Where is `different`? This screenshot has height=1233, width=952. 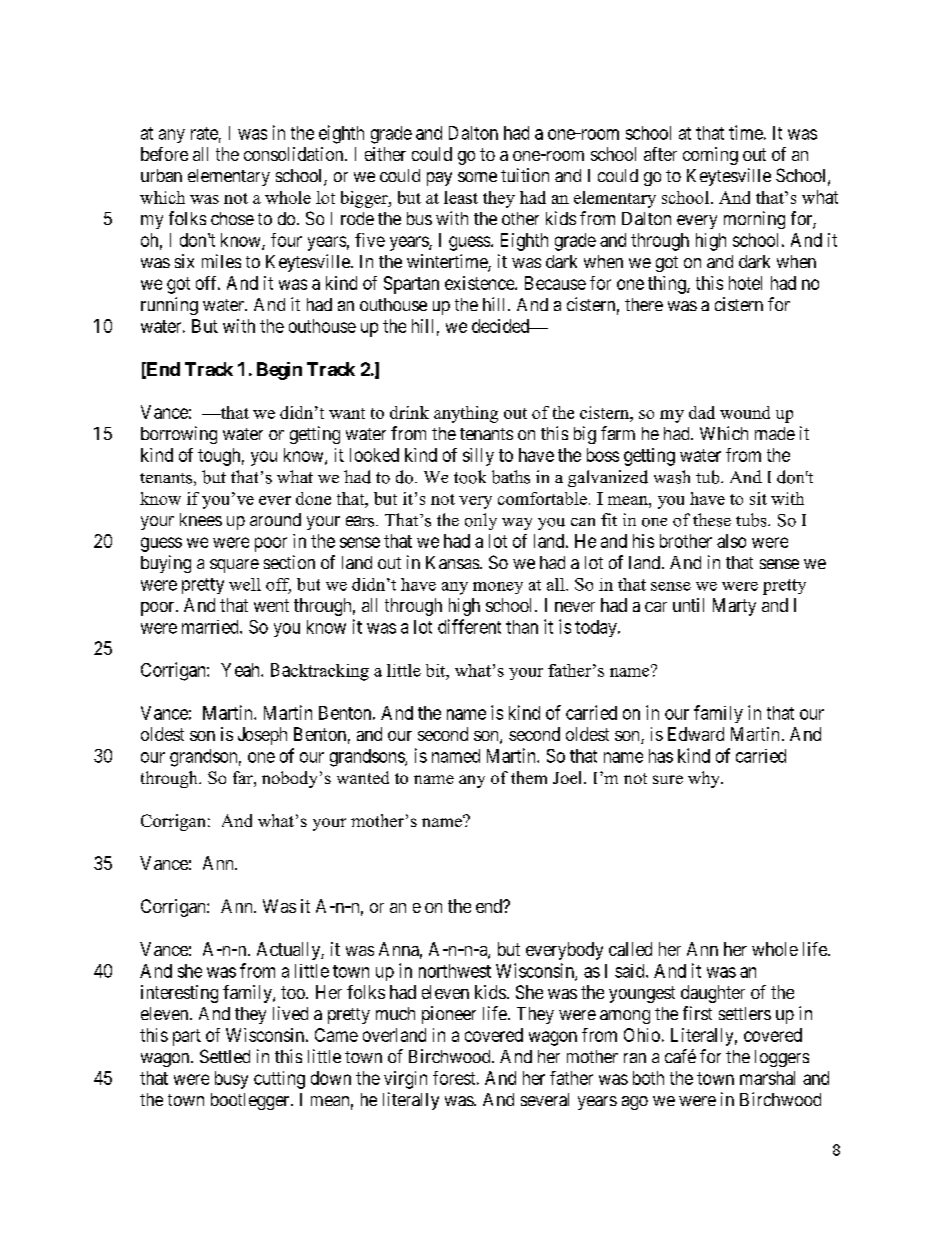
different is located at coordinates (469, 626).
